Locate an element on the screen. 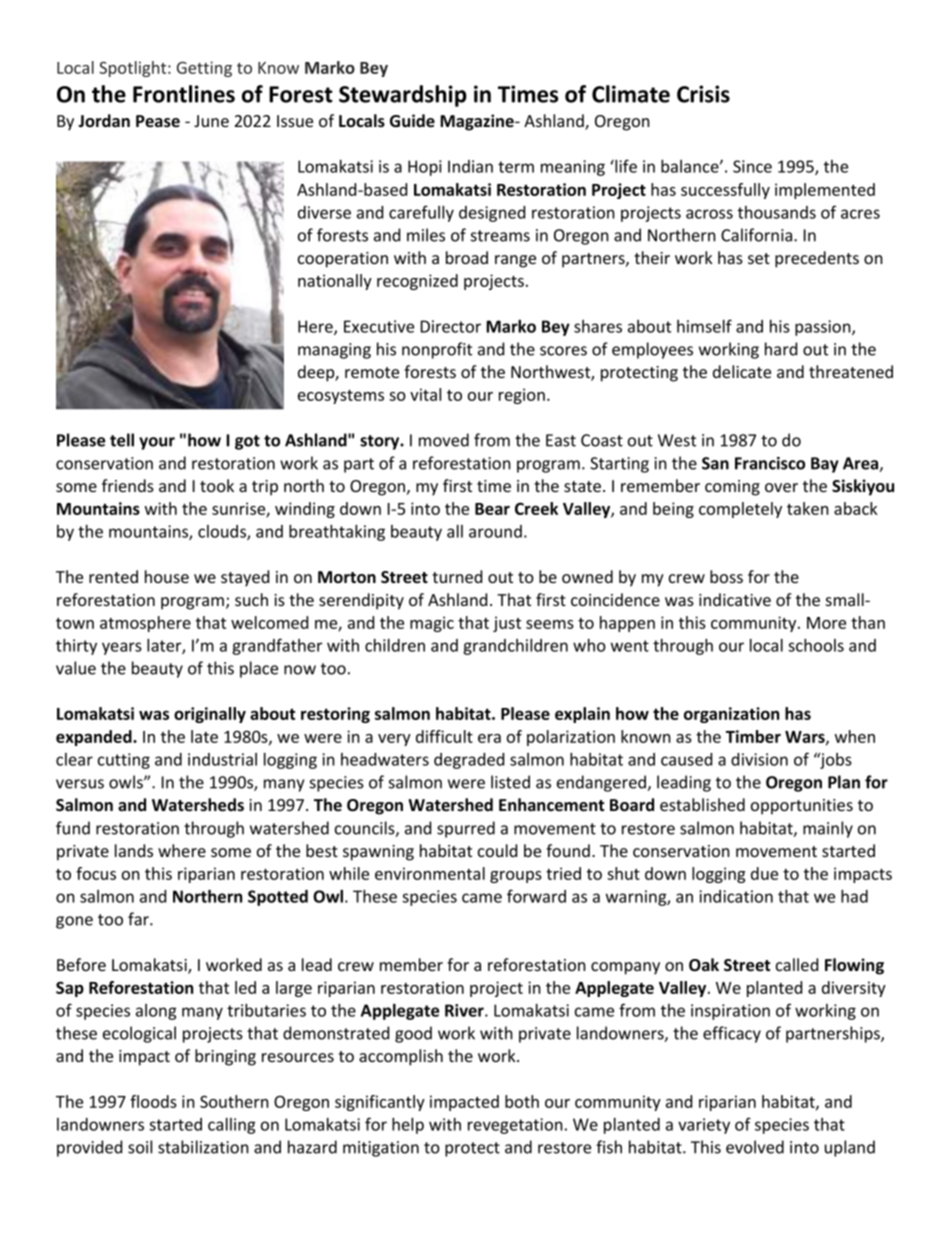 The image size is (952, 1233). evolved is located at coordinates (755, 1147).
